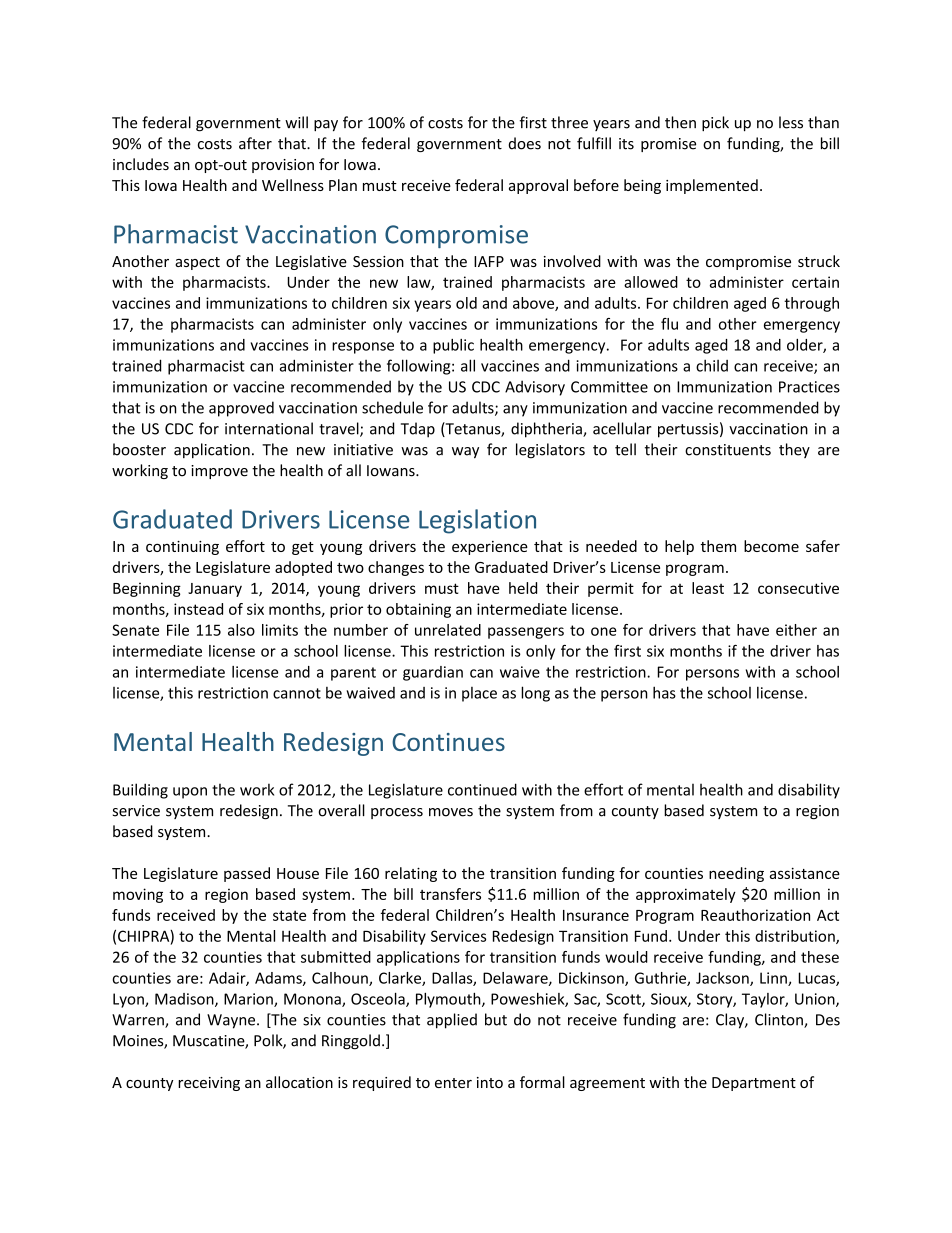  Describe the element at coordinates (715, 123) in the document. I see `pick` at that location.
